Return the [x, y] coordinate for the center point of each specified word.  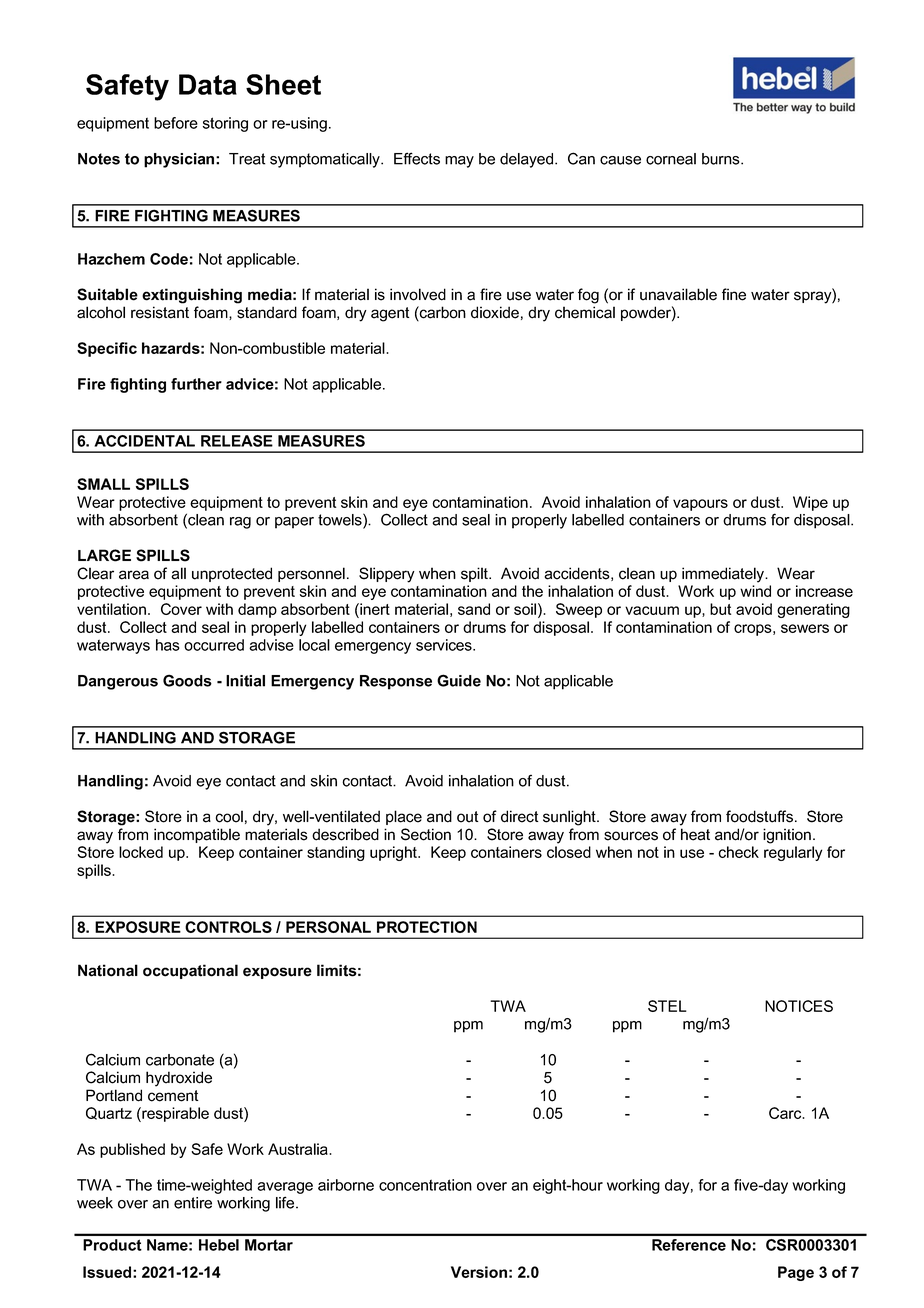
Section [426, 834]
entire [193, 1203]
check [738, 852]
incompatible [197, 835]
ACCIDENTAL [144, 441]
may [459, 162]
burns [722, 159]
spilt [475, 574]
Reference [689, 1245]
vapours [700, 505]
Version [479, 1272]
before [176, 123]
